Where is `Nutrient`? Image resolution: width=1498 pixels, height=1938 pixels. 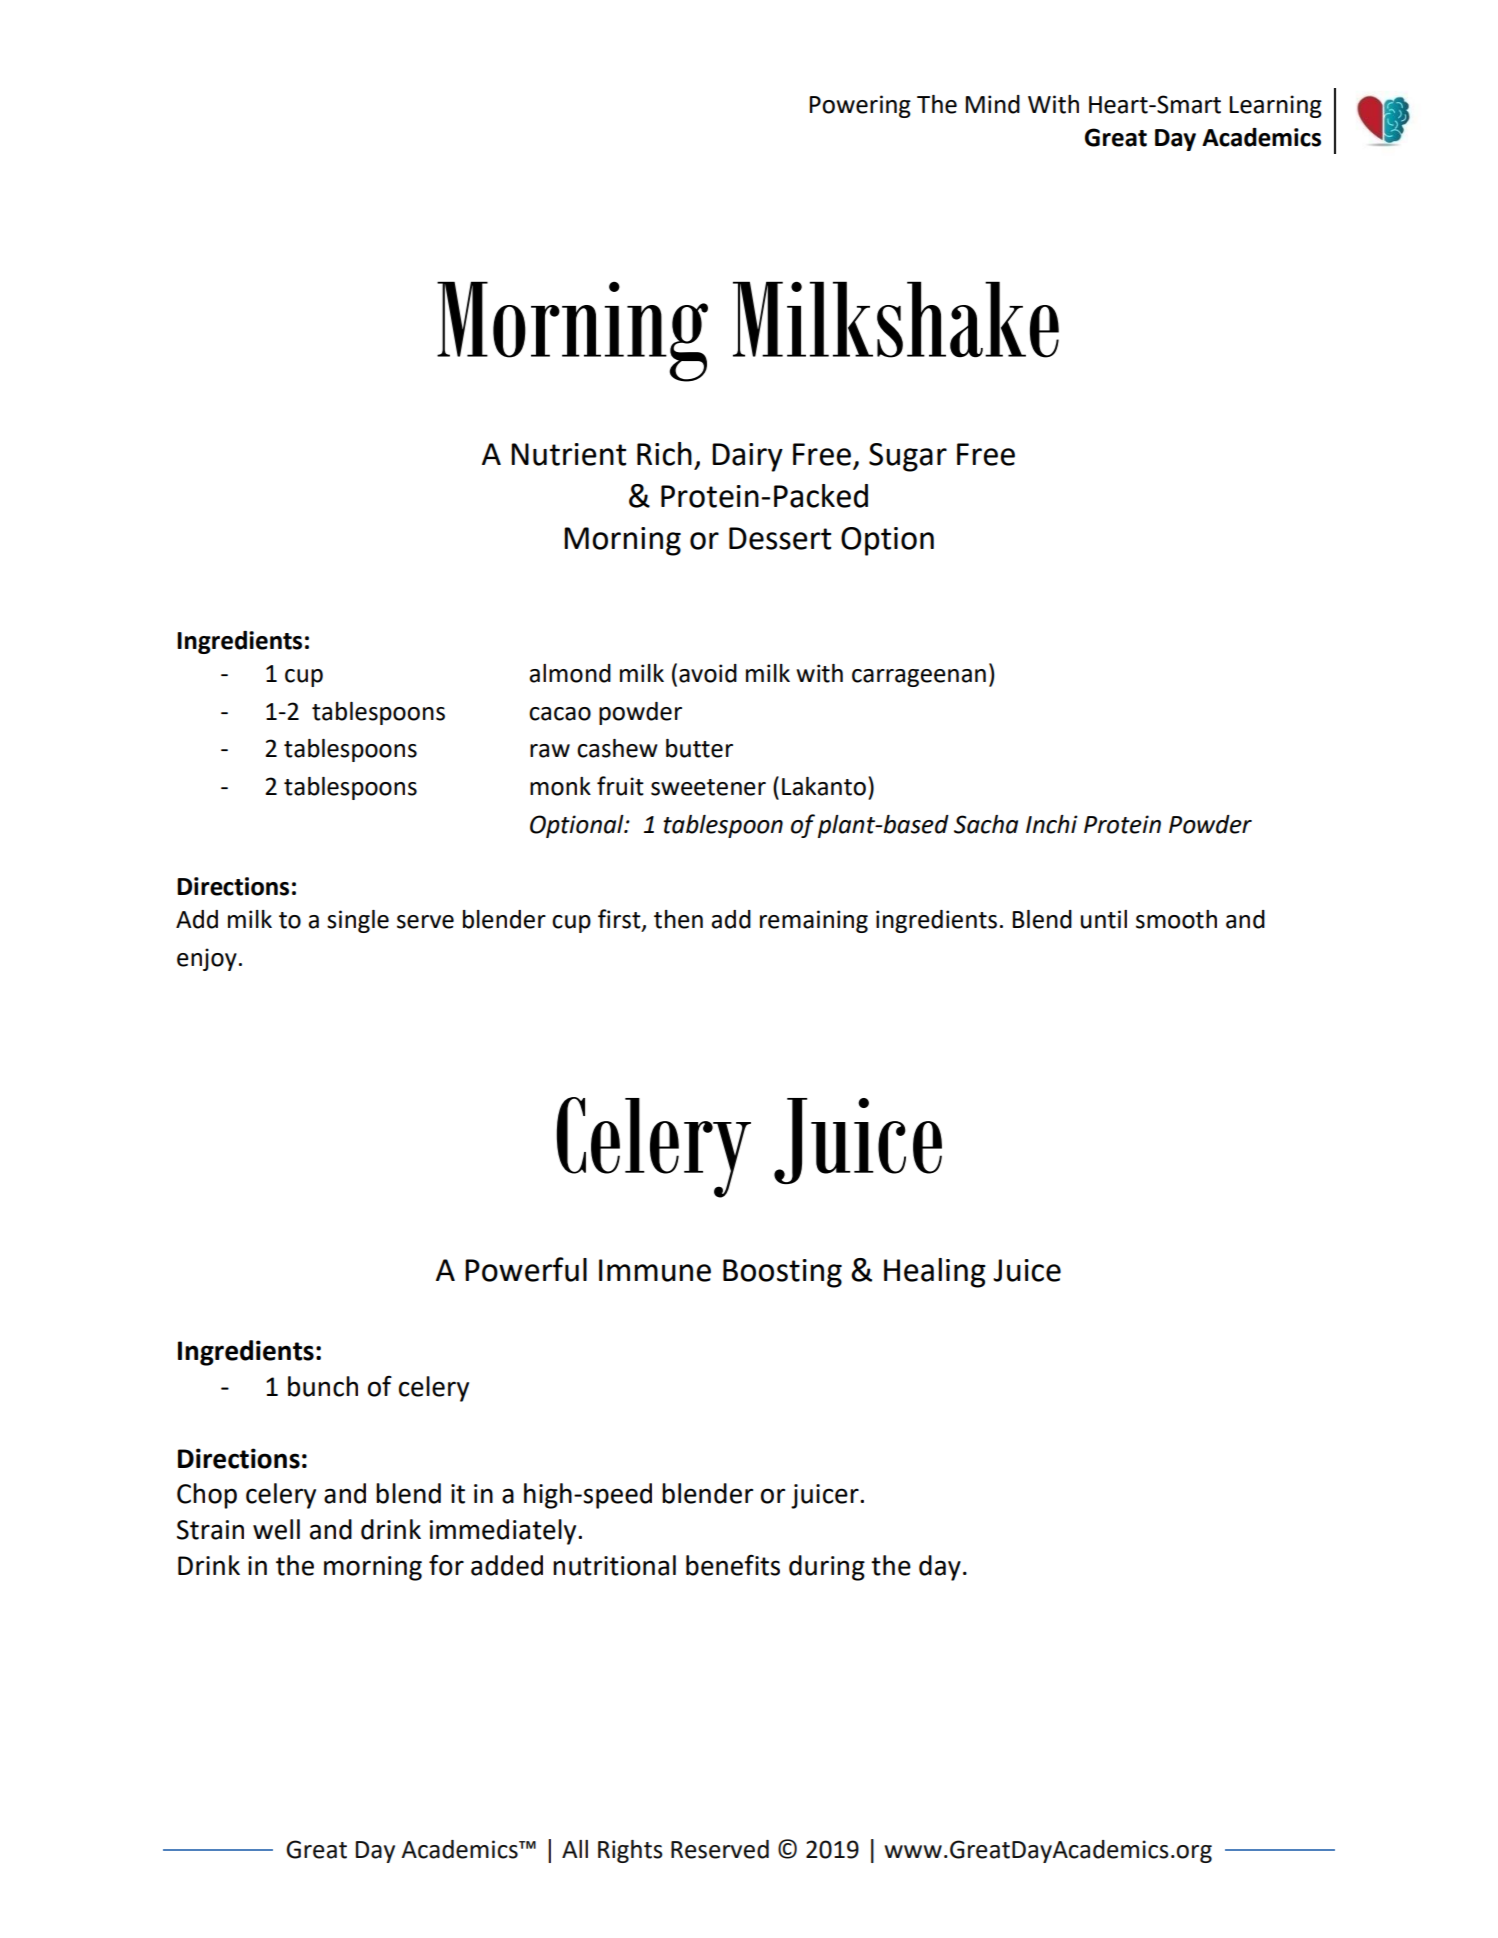
Nutrient is located at coordinates (568, 454).
